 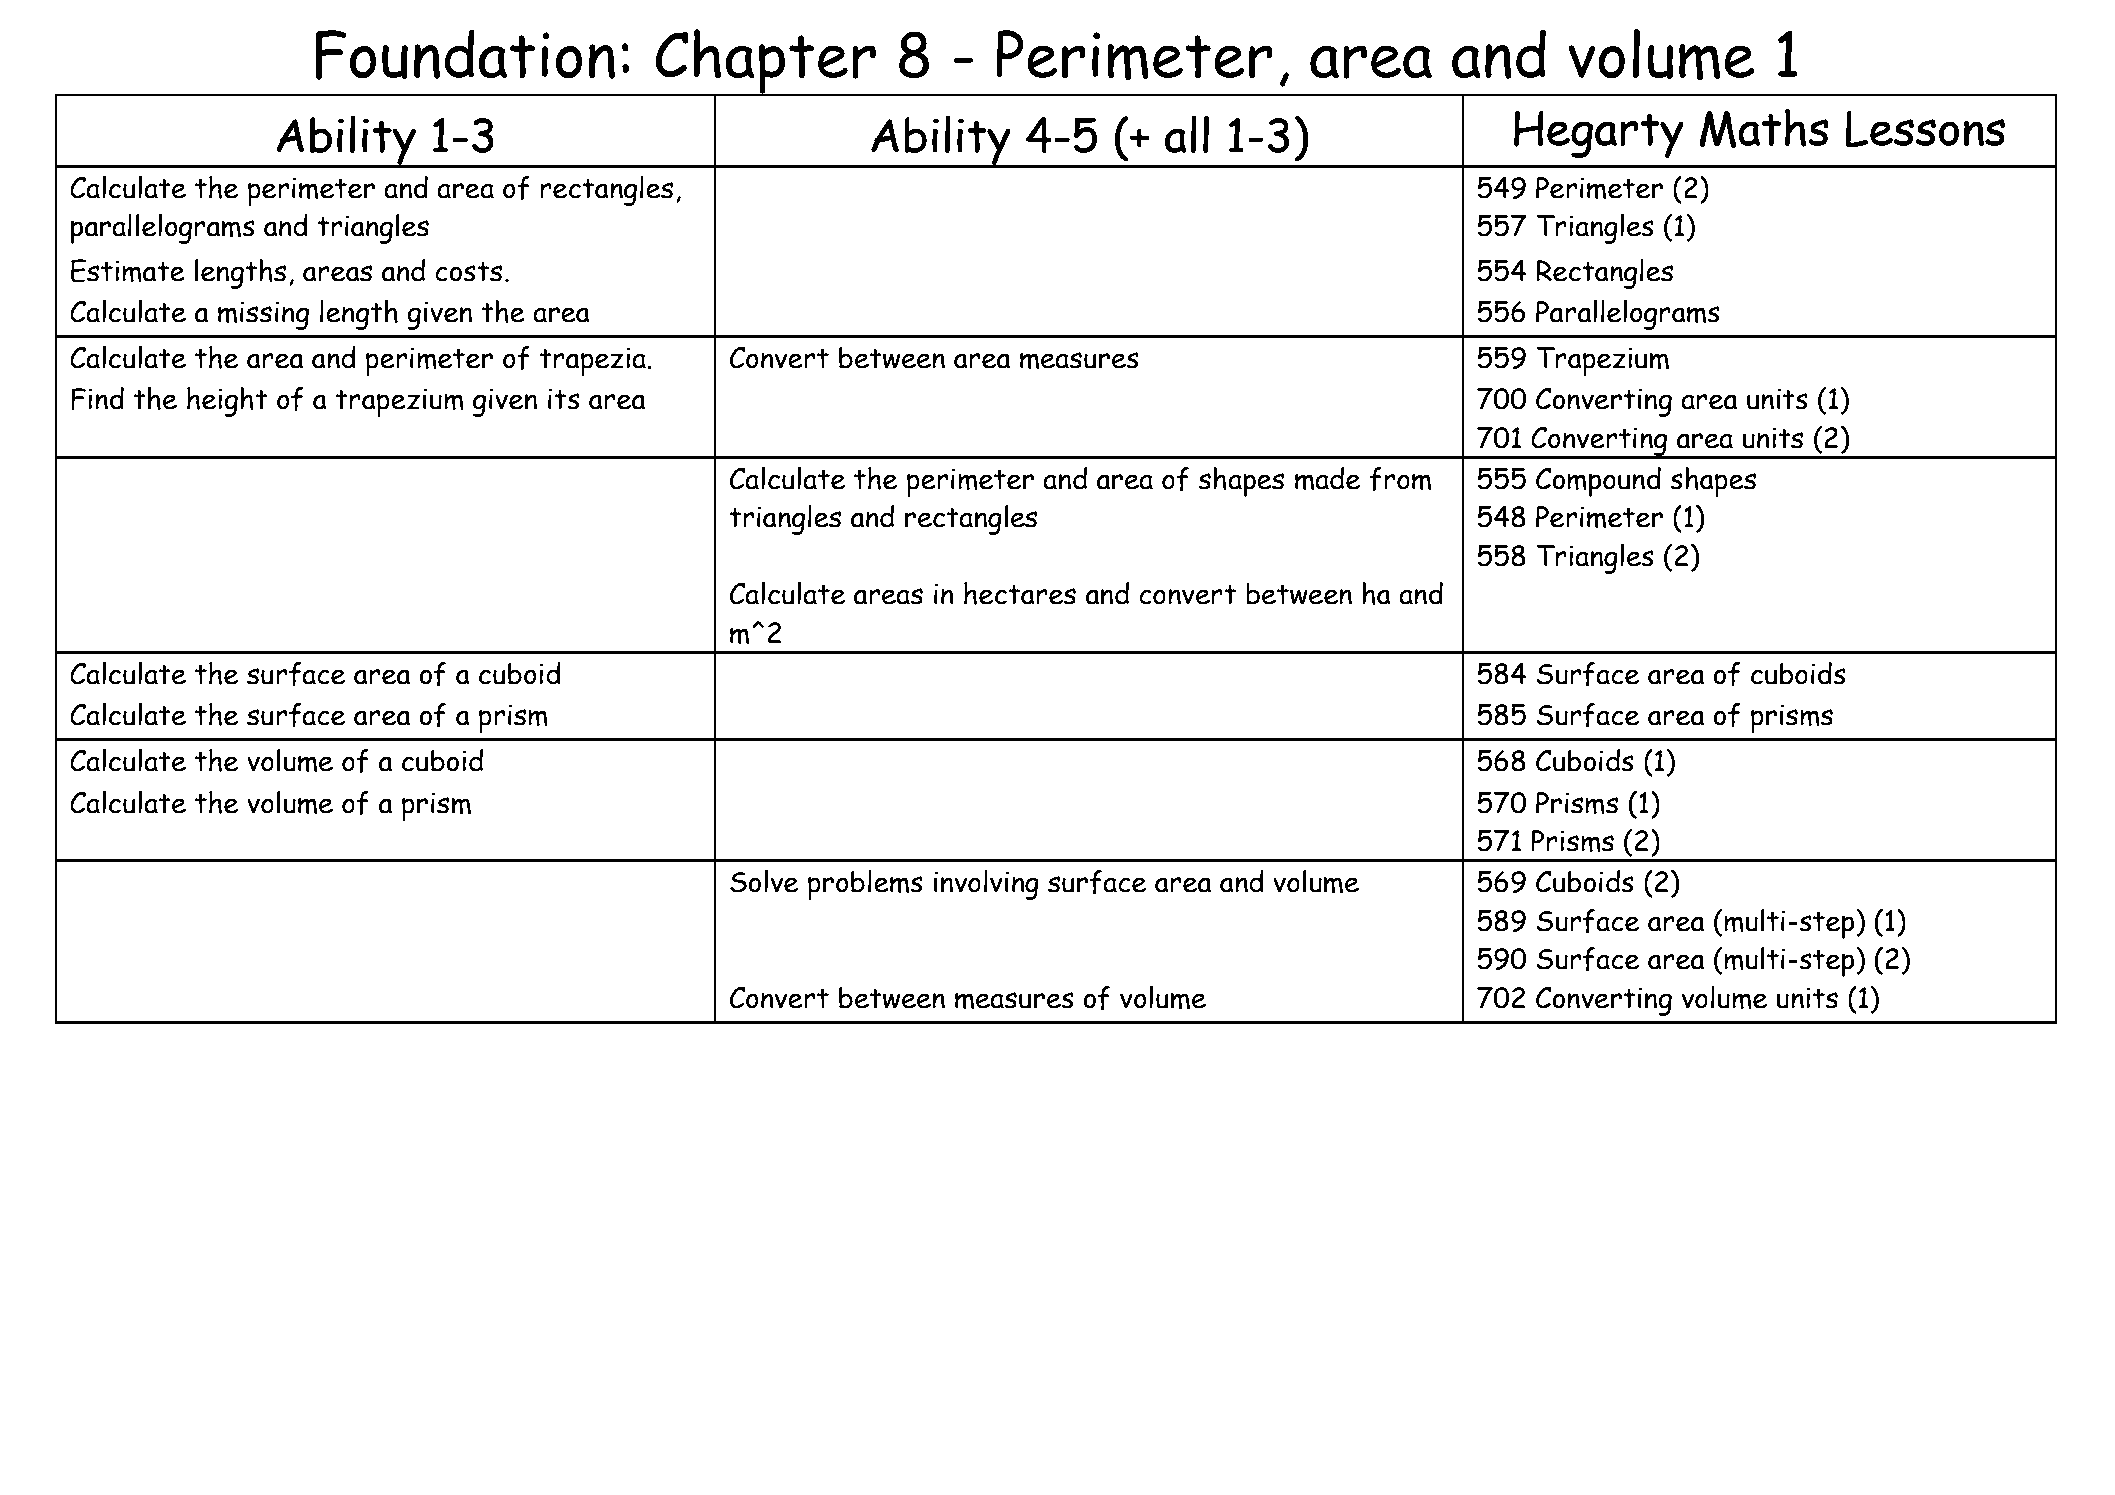 I want to click on Maths, so click(x=1764, y=128).
